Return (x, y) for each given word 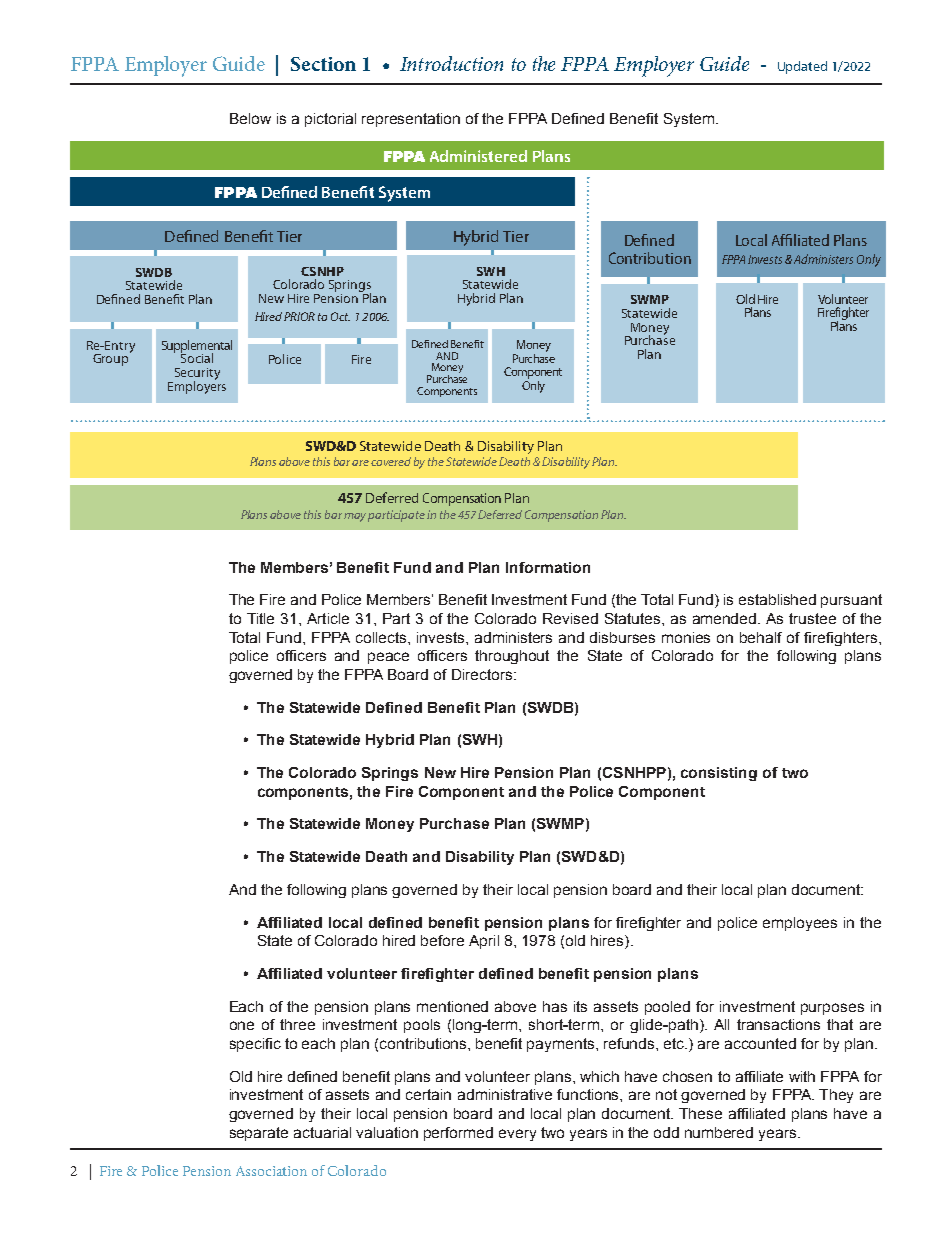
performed (458, 1134)
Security (196, 375)
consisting (719, 774)
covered (391, 461)
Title (260, 618)
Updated (802, 67)
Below (250, 118)
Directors (483, 674)
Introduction (451, 63)
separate (259, 1134)
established (777, 599)
